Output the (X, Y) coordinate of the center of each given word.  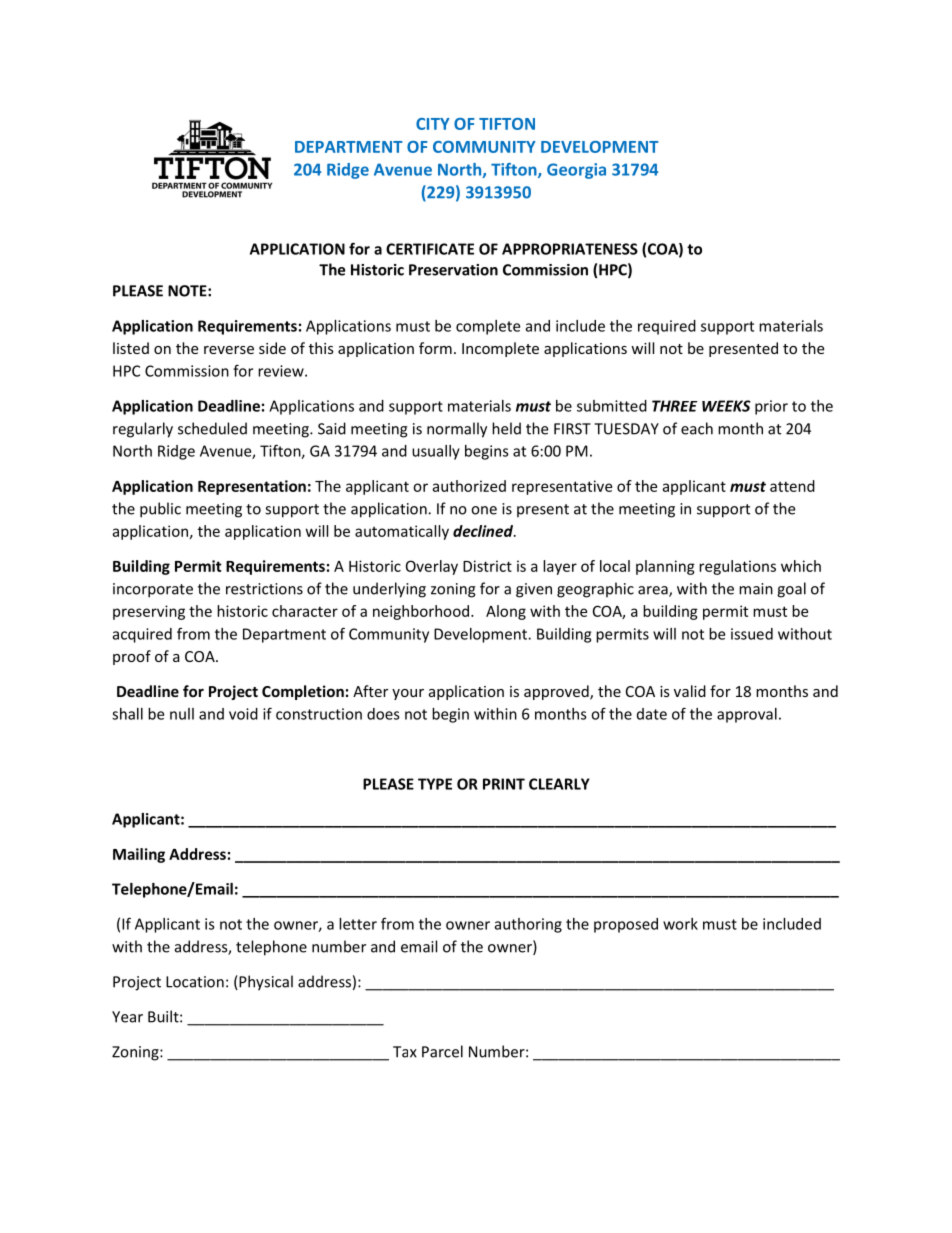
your (408, 694)
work (680, 924)
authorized (469, 486)
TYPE (435, 784)
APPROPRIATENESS (570, 249)
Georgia (576, 171)
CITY (433, 124)
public (160, 510)
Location (195, 982)
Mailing (139, 855)
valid (690, 691)
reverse (229, 350)
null (182, 714)
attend (792, 486)
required (667, 327)
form (435, 348)
